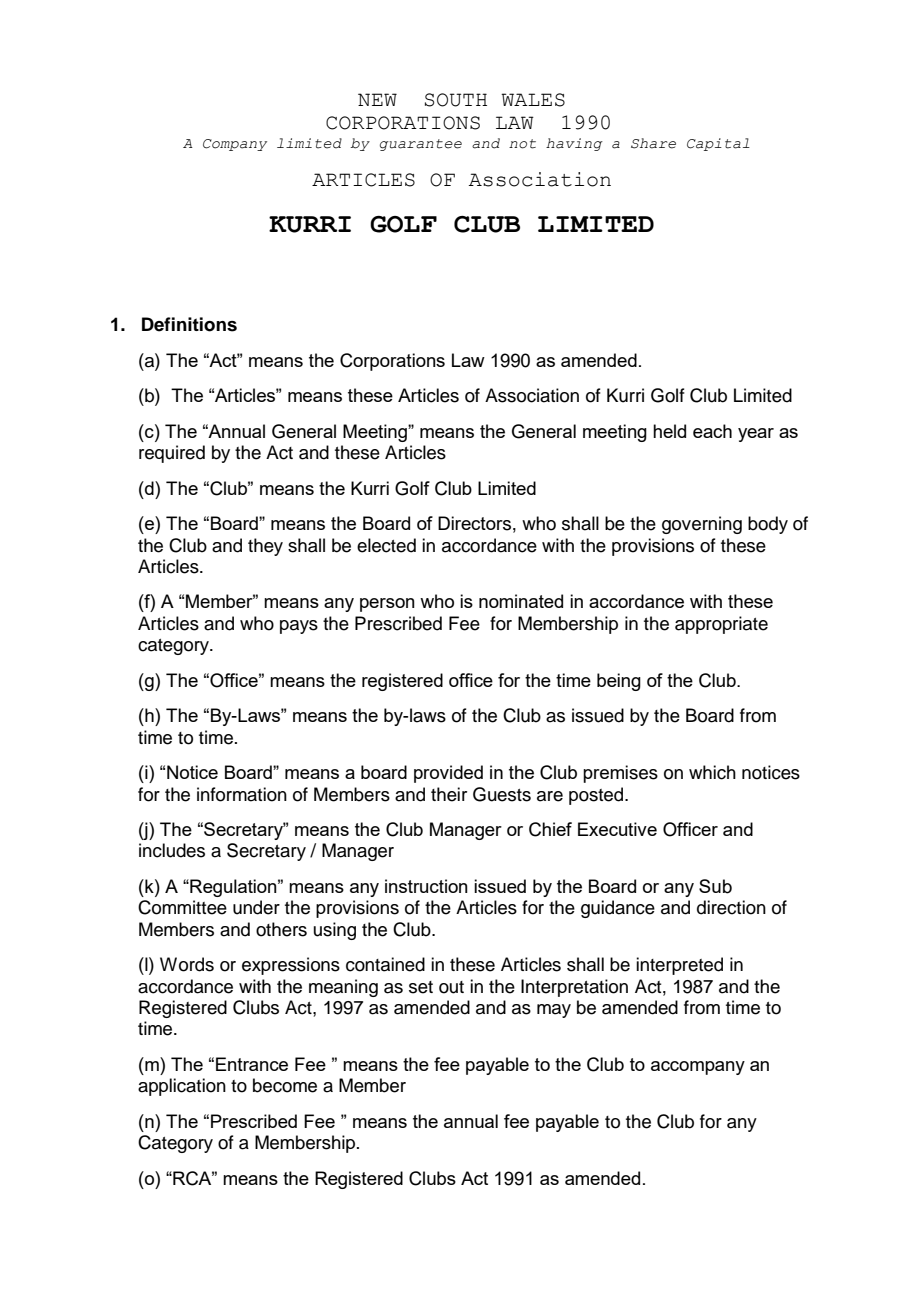  What do you see at coordinates (679, 966) in the page?
I see `interpreted` at bounding box center [679, 966].
